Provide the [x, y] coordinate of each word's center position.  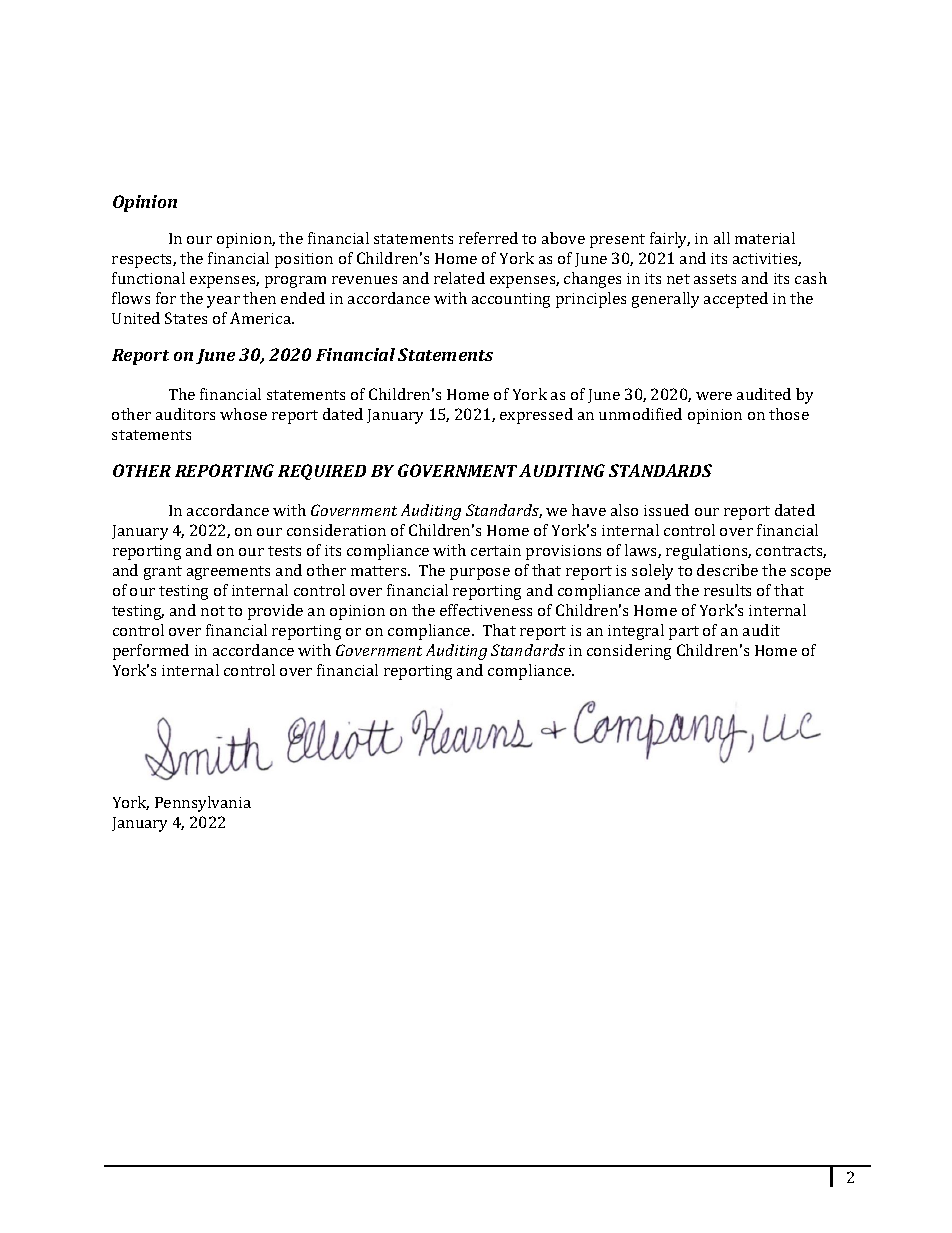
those [789, 414]
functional [148, 278]
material [765, 238]
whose [243, 414]
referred [488, 238]
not [213, 611]
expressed [536, 416]
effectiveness [486, 610]
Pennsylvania [203, 804]
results [727, 590]
